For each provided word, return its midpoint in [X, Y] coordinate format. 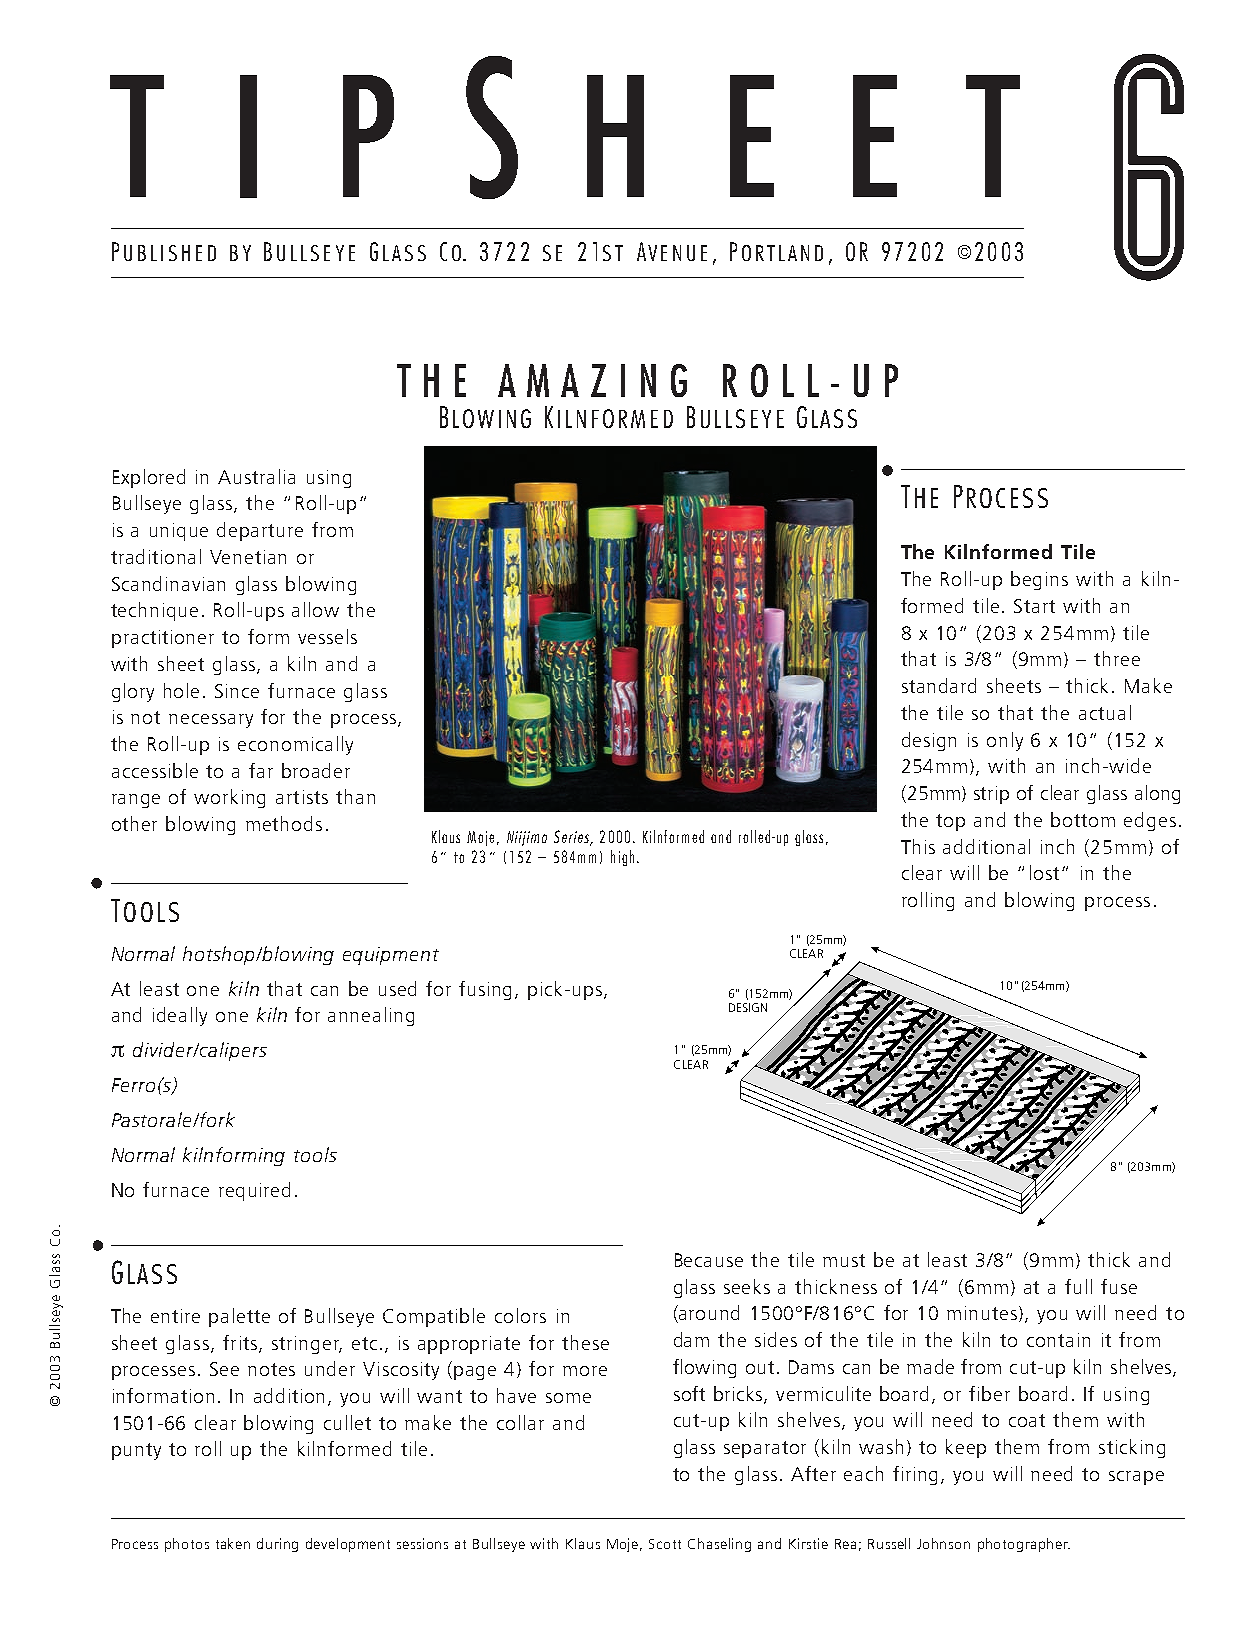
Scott [665, 1544]
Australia [256, 476]
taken [233, 1543]
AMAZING [592, 380]
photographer [1024, 1545]
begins [1039, 580]
